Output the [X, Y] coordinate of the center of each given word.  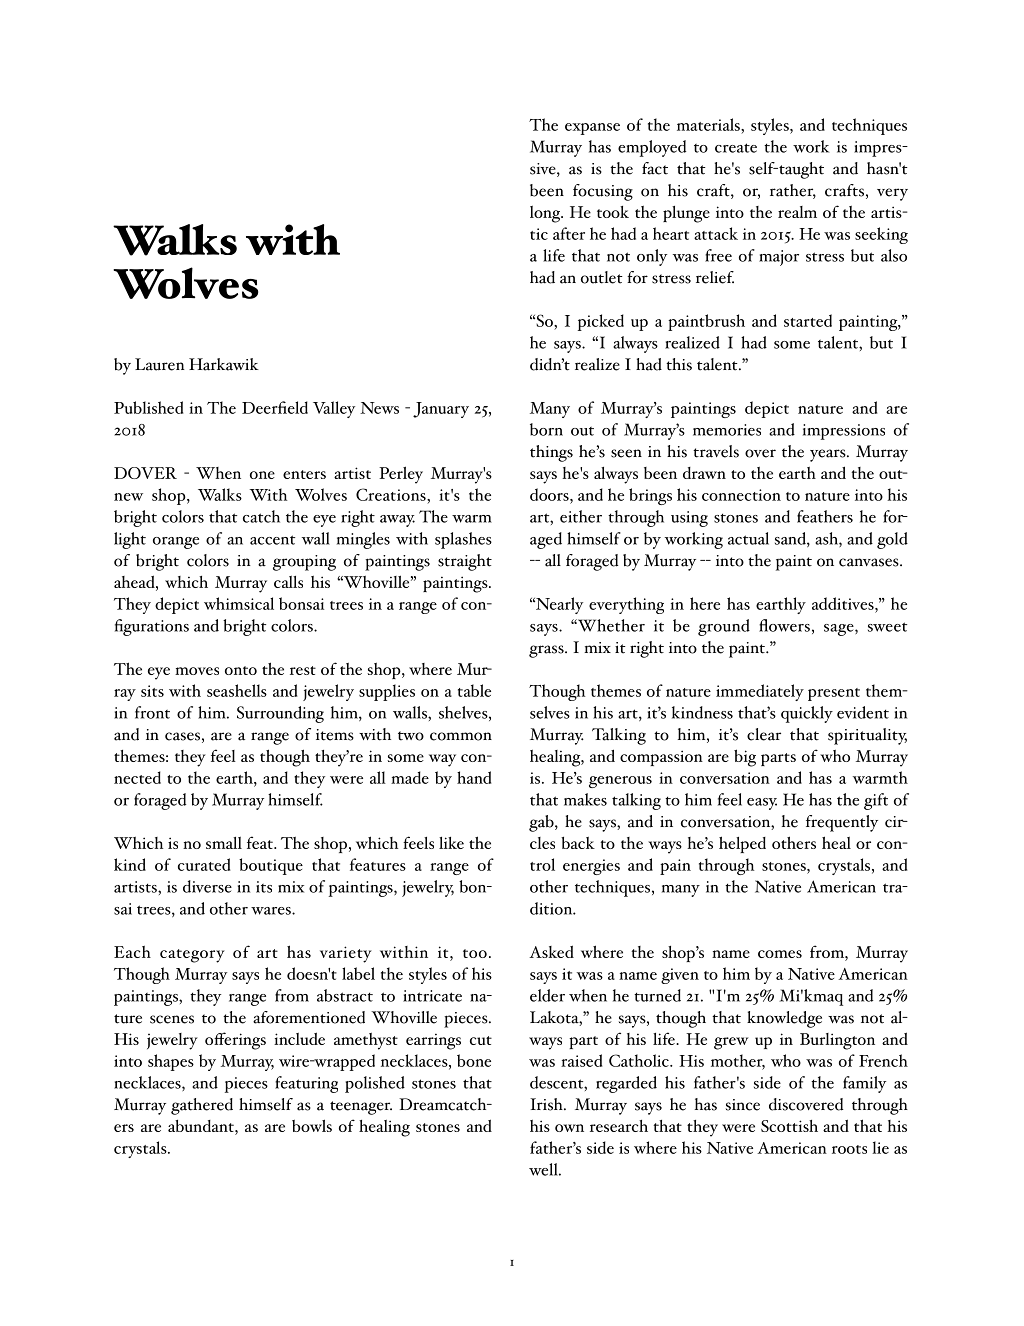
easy [762, 804]
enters [304, 474]
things [551, 453]
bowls [312, 1125]
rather [793, 191]
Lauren [160, 364]
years [829, 455]
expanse [592, 129]
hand [474, 777]
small [224, 843]
